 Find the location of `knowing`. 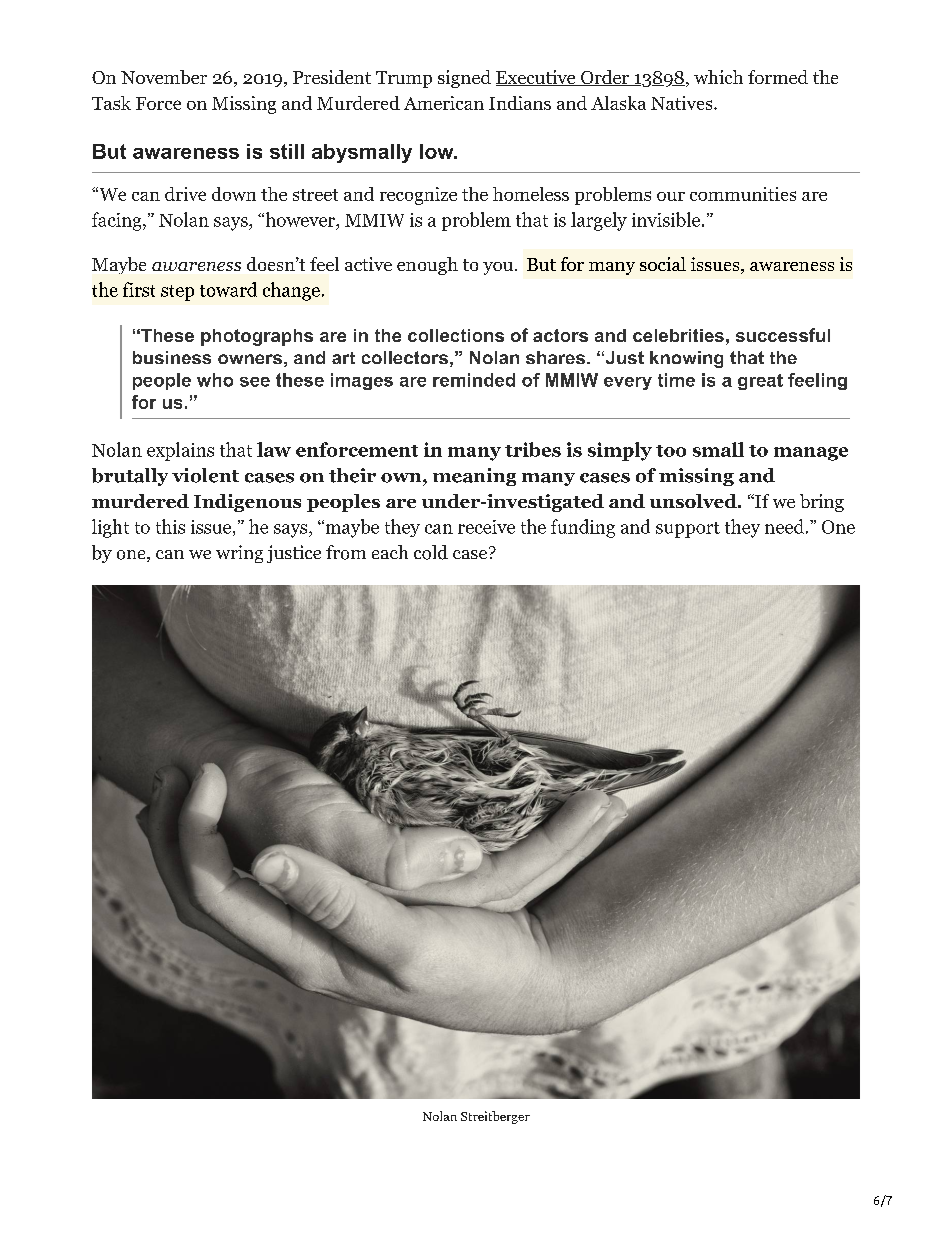

knowing is located at coordinates (686, 359).
